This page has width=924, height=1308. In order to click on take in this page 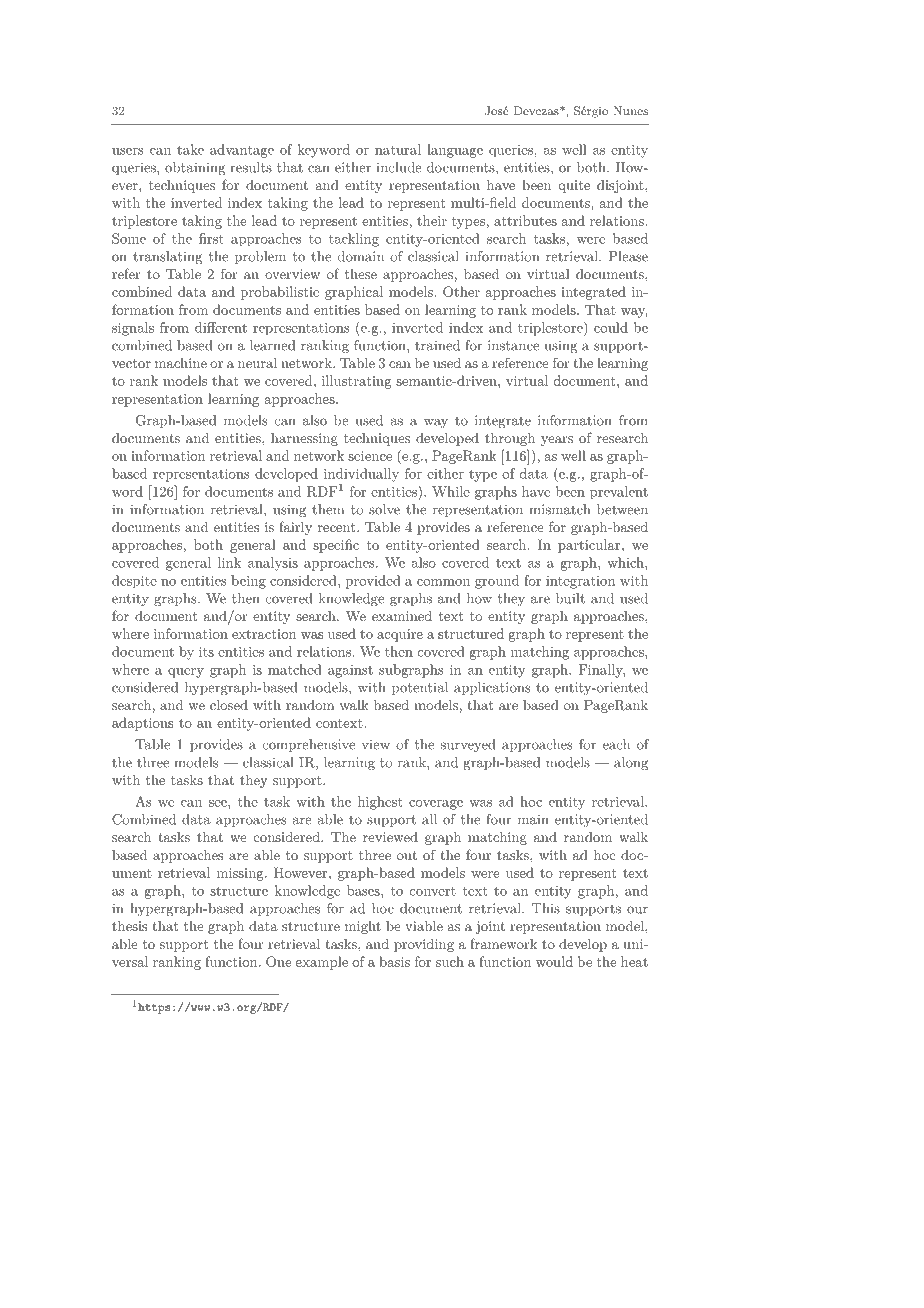, I will do `click(190, 149)`.
